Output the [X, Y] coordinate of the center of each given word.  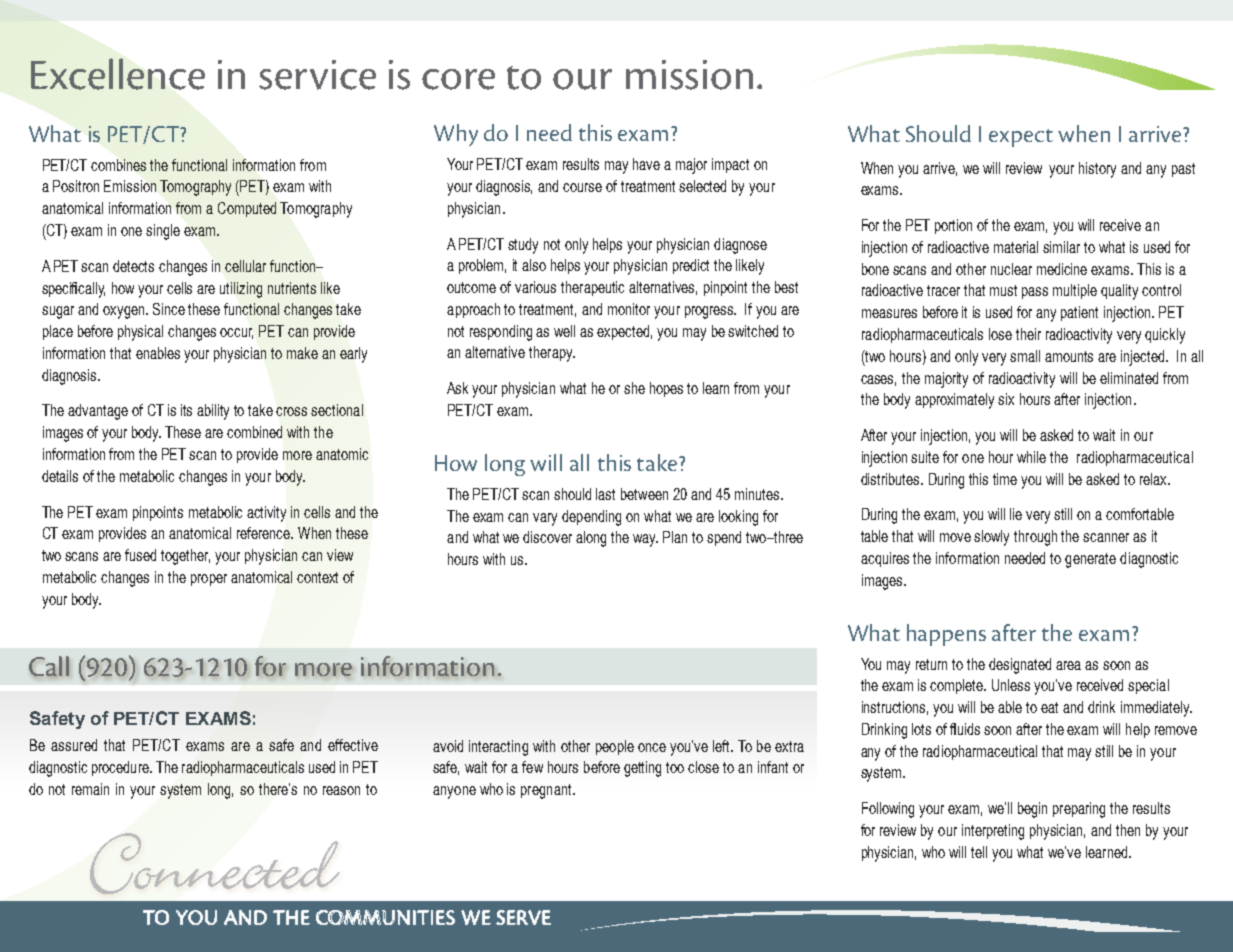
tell [979, 852]
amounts [1069, 356]
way [645, 540]
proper [209, 580]
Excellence [118, 74]
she [634, 388]
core [458, 79]
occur [236, 333]
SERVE [523, 917]
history [1097, 170]
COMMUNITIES [385, 917]
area [1068, 665]
